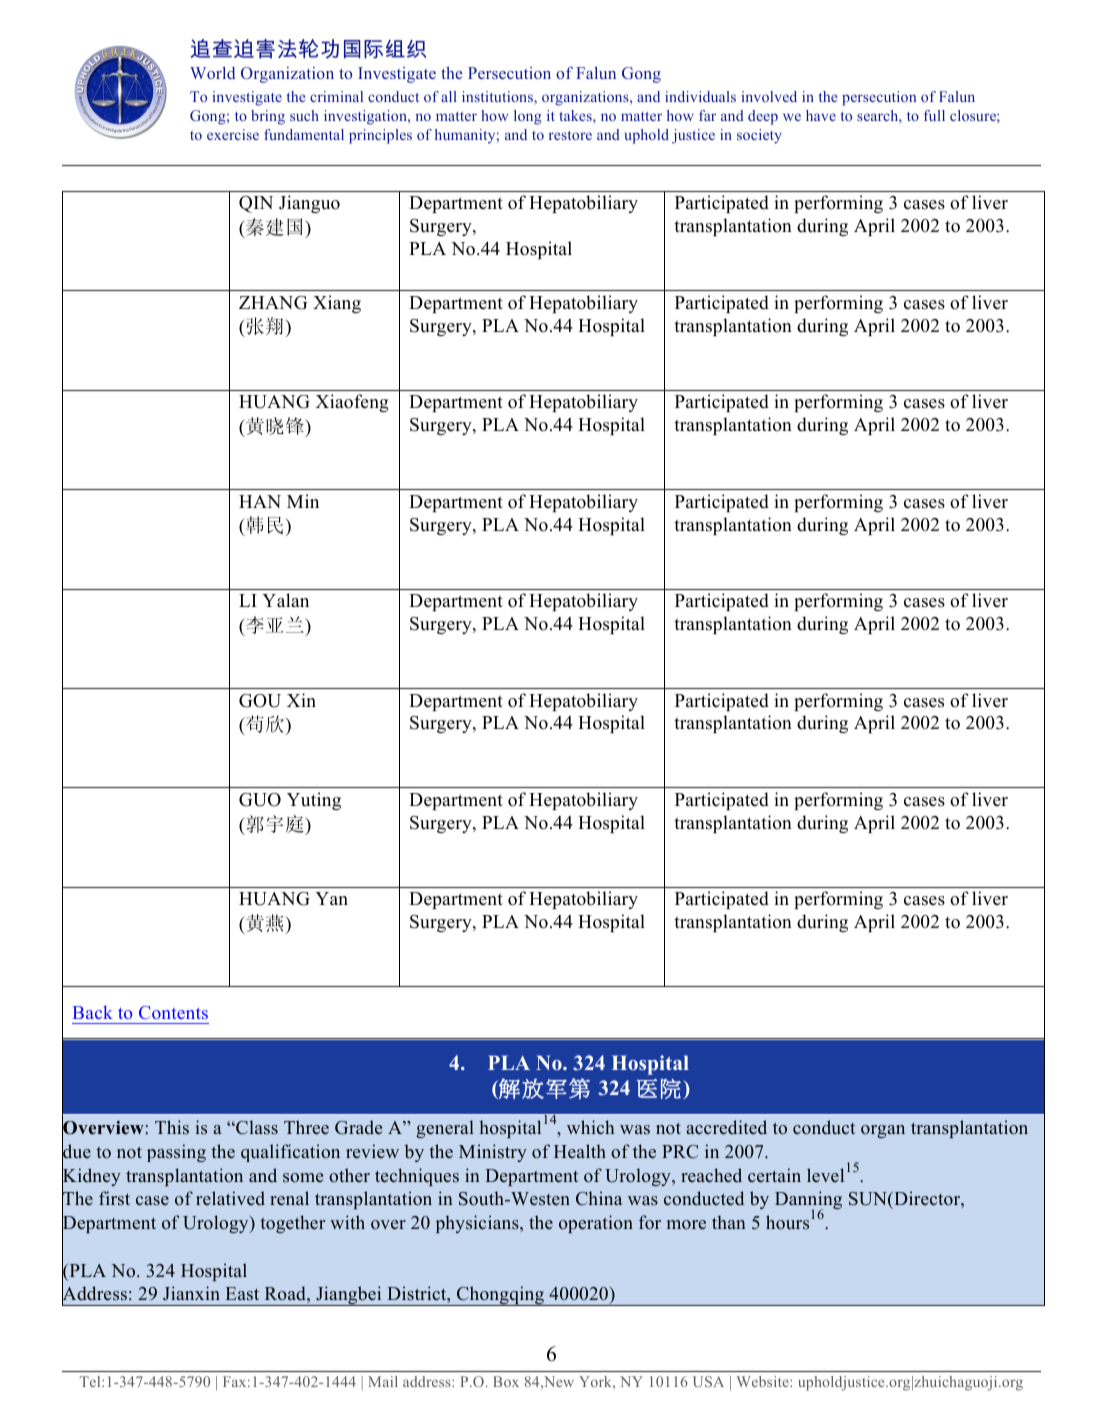 This screenshot has height=1427, width=1103. I want to click on exercise, so click(233, 134).
